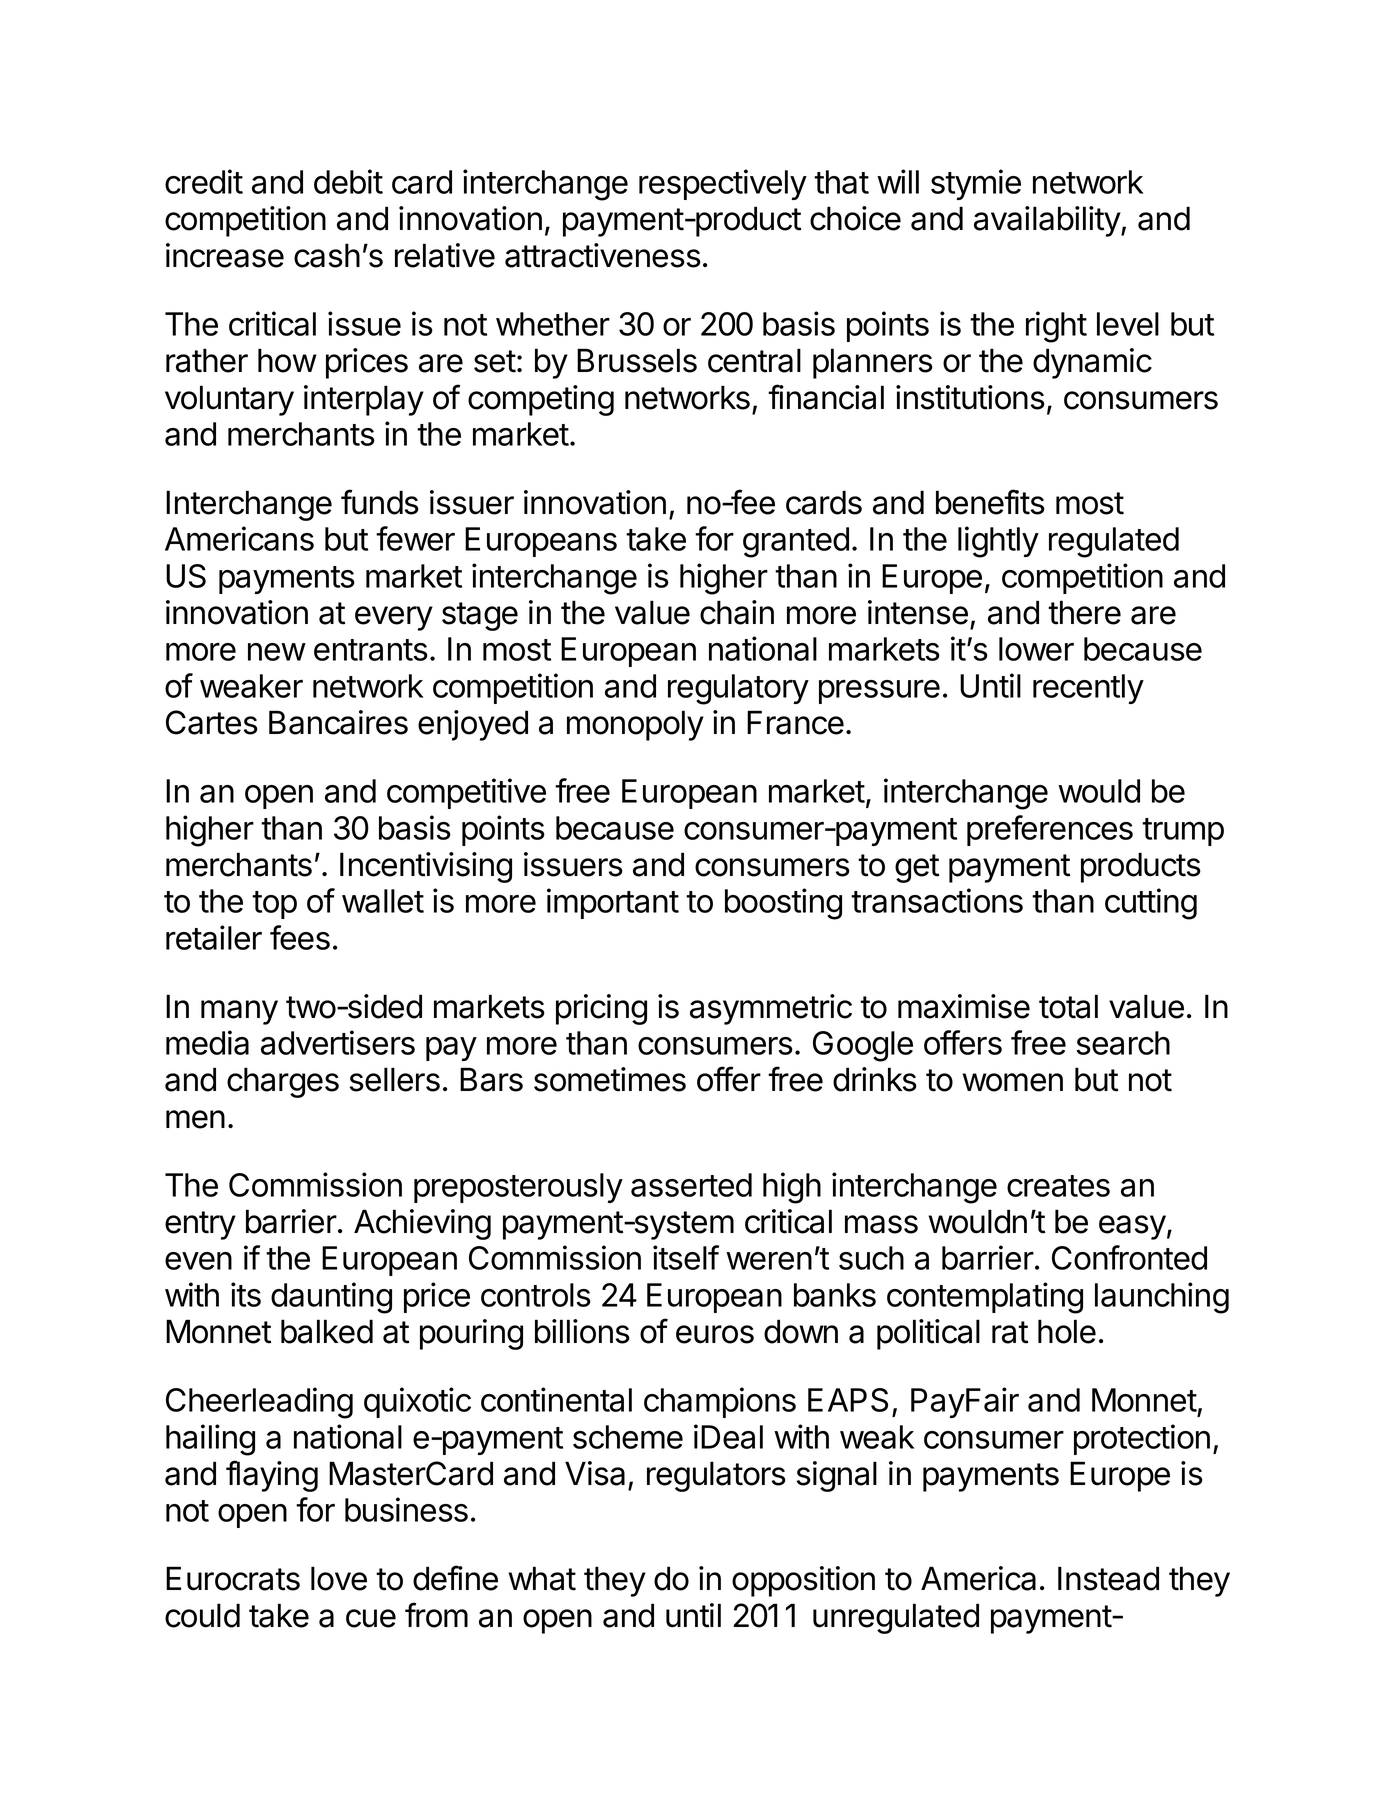  I want to click on love, so click(339, 1578).
